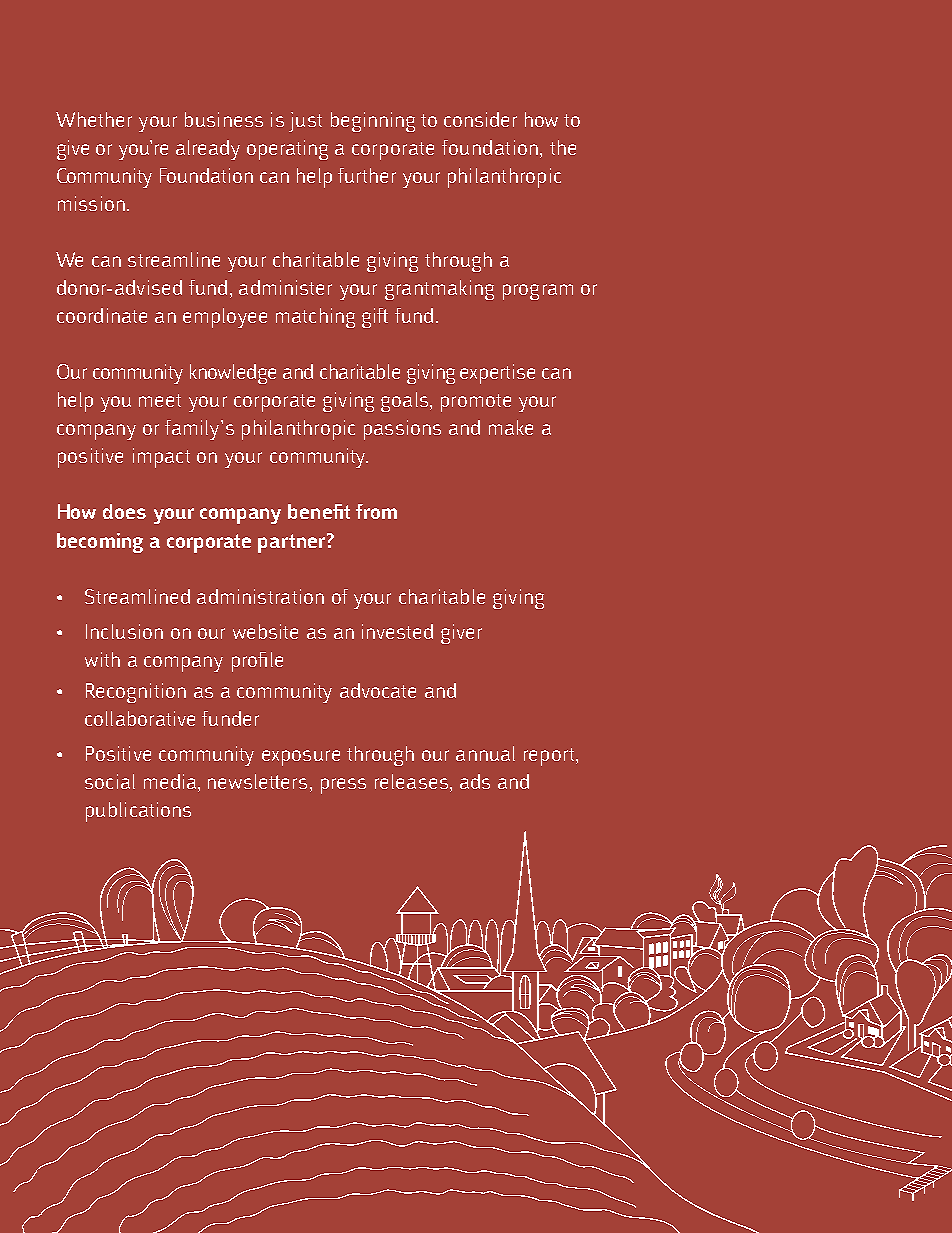 Image resolution: width=952 pixels, height=1233 pixels. I want to click on from, so click(376, 511).
